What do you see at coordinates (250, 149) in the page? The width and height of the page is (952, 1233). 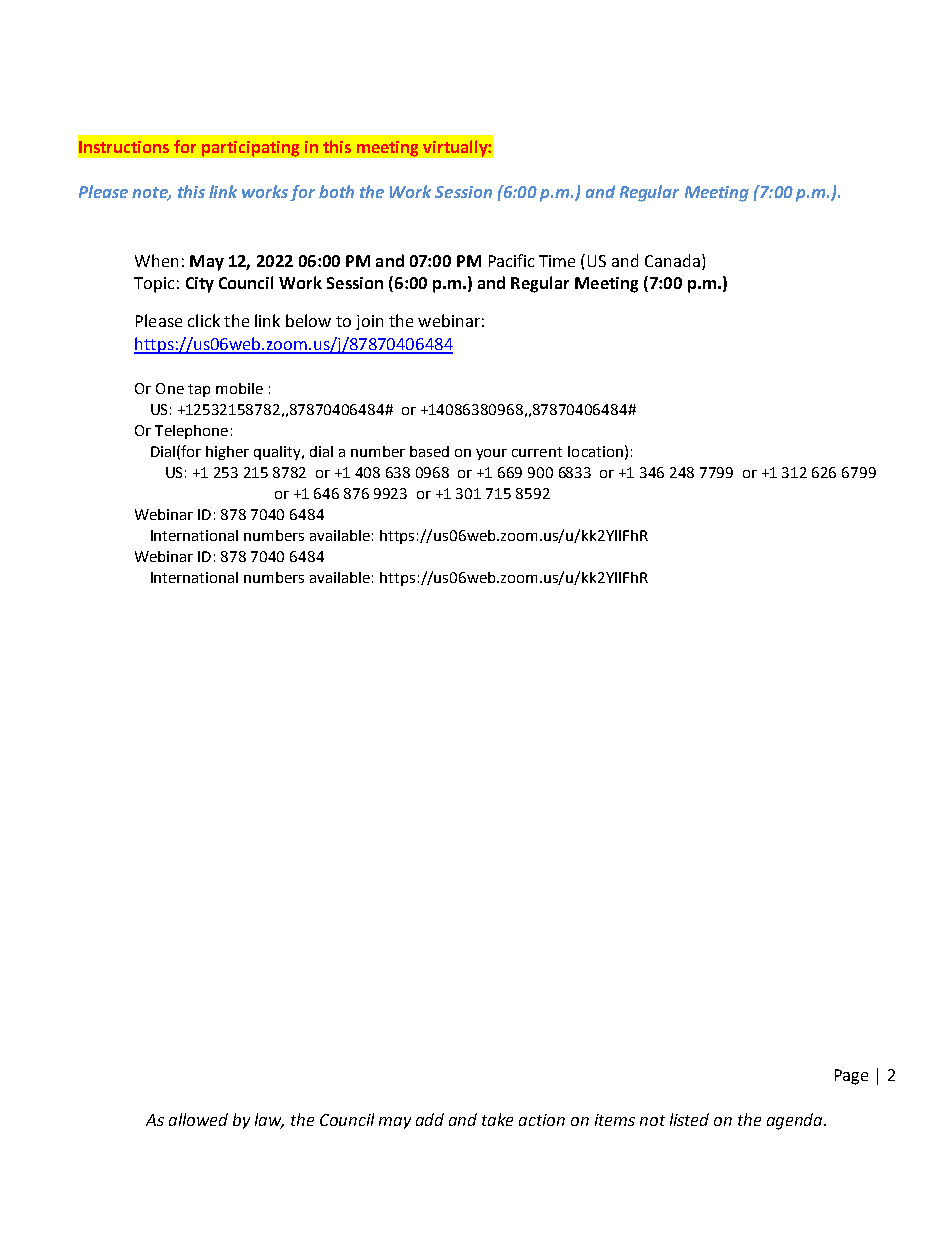 I see `participating` at bounding box center [250, 149].
